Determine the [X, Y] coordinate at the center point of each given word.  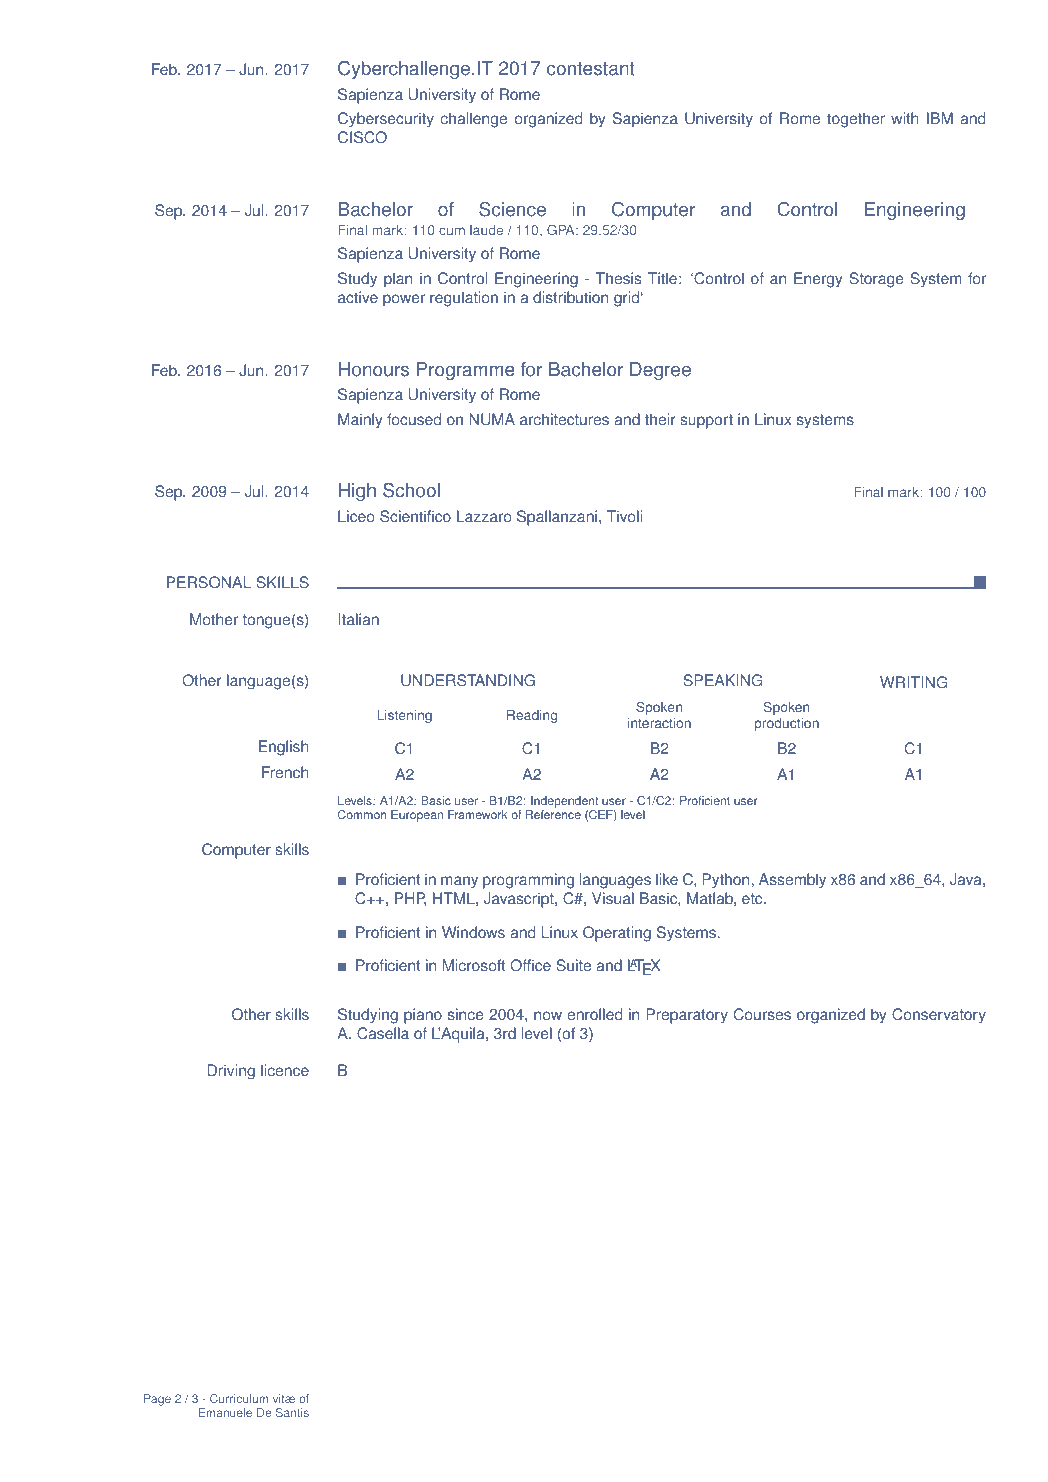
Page [157, 1400]
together [856, 120]
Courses [762, 1014]
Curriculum [239, 1398]
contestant [591, 69]
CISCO [362, 137]
